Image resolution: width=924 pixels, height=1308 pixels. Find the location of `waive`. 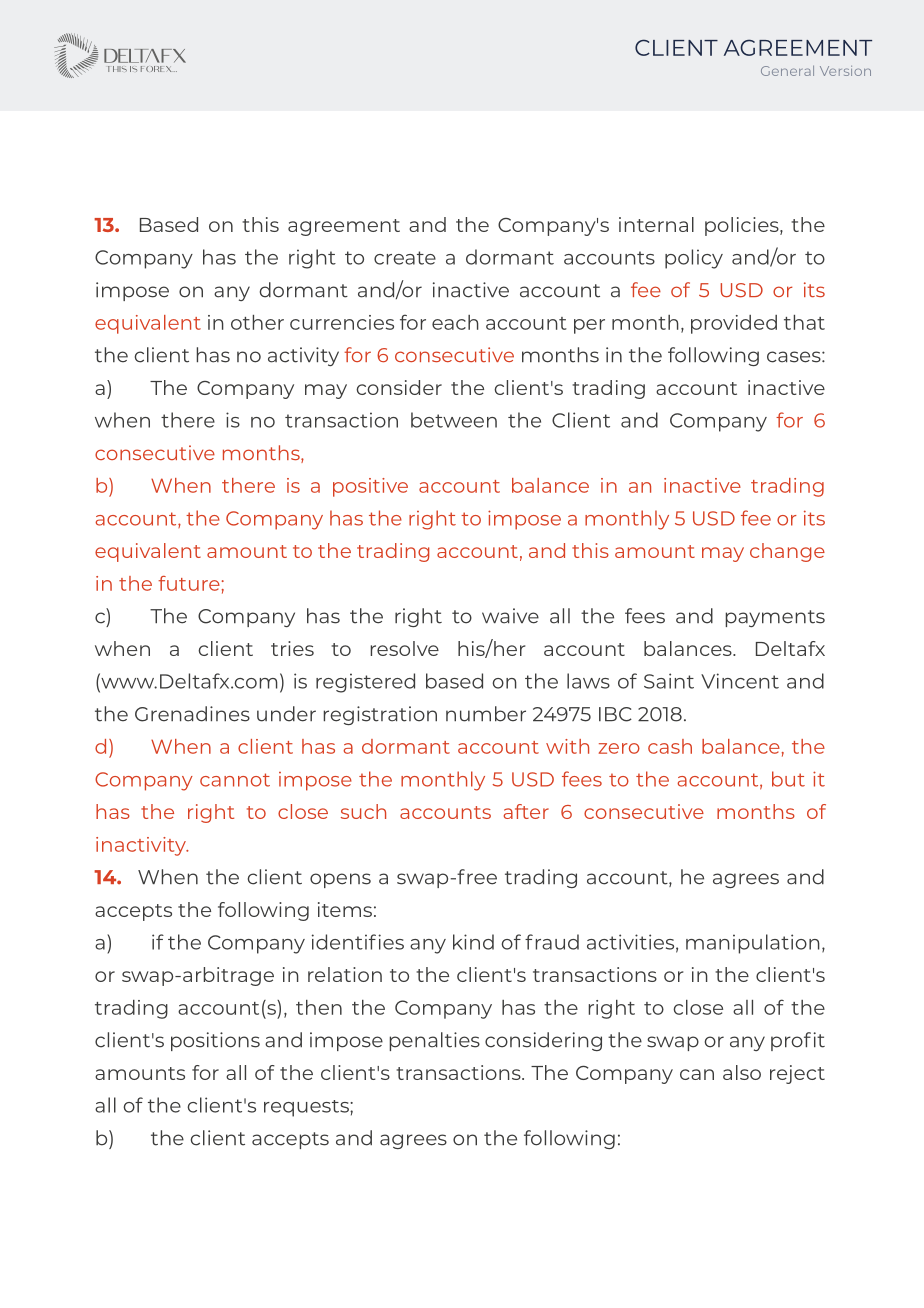

waive is located at coordinates (510, 616).
